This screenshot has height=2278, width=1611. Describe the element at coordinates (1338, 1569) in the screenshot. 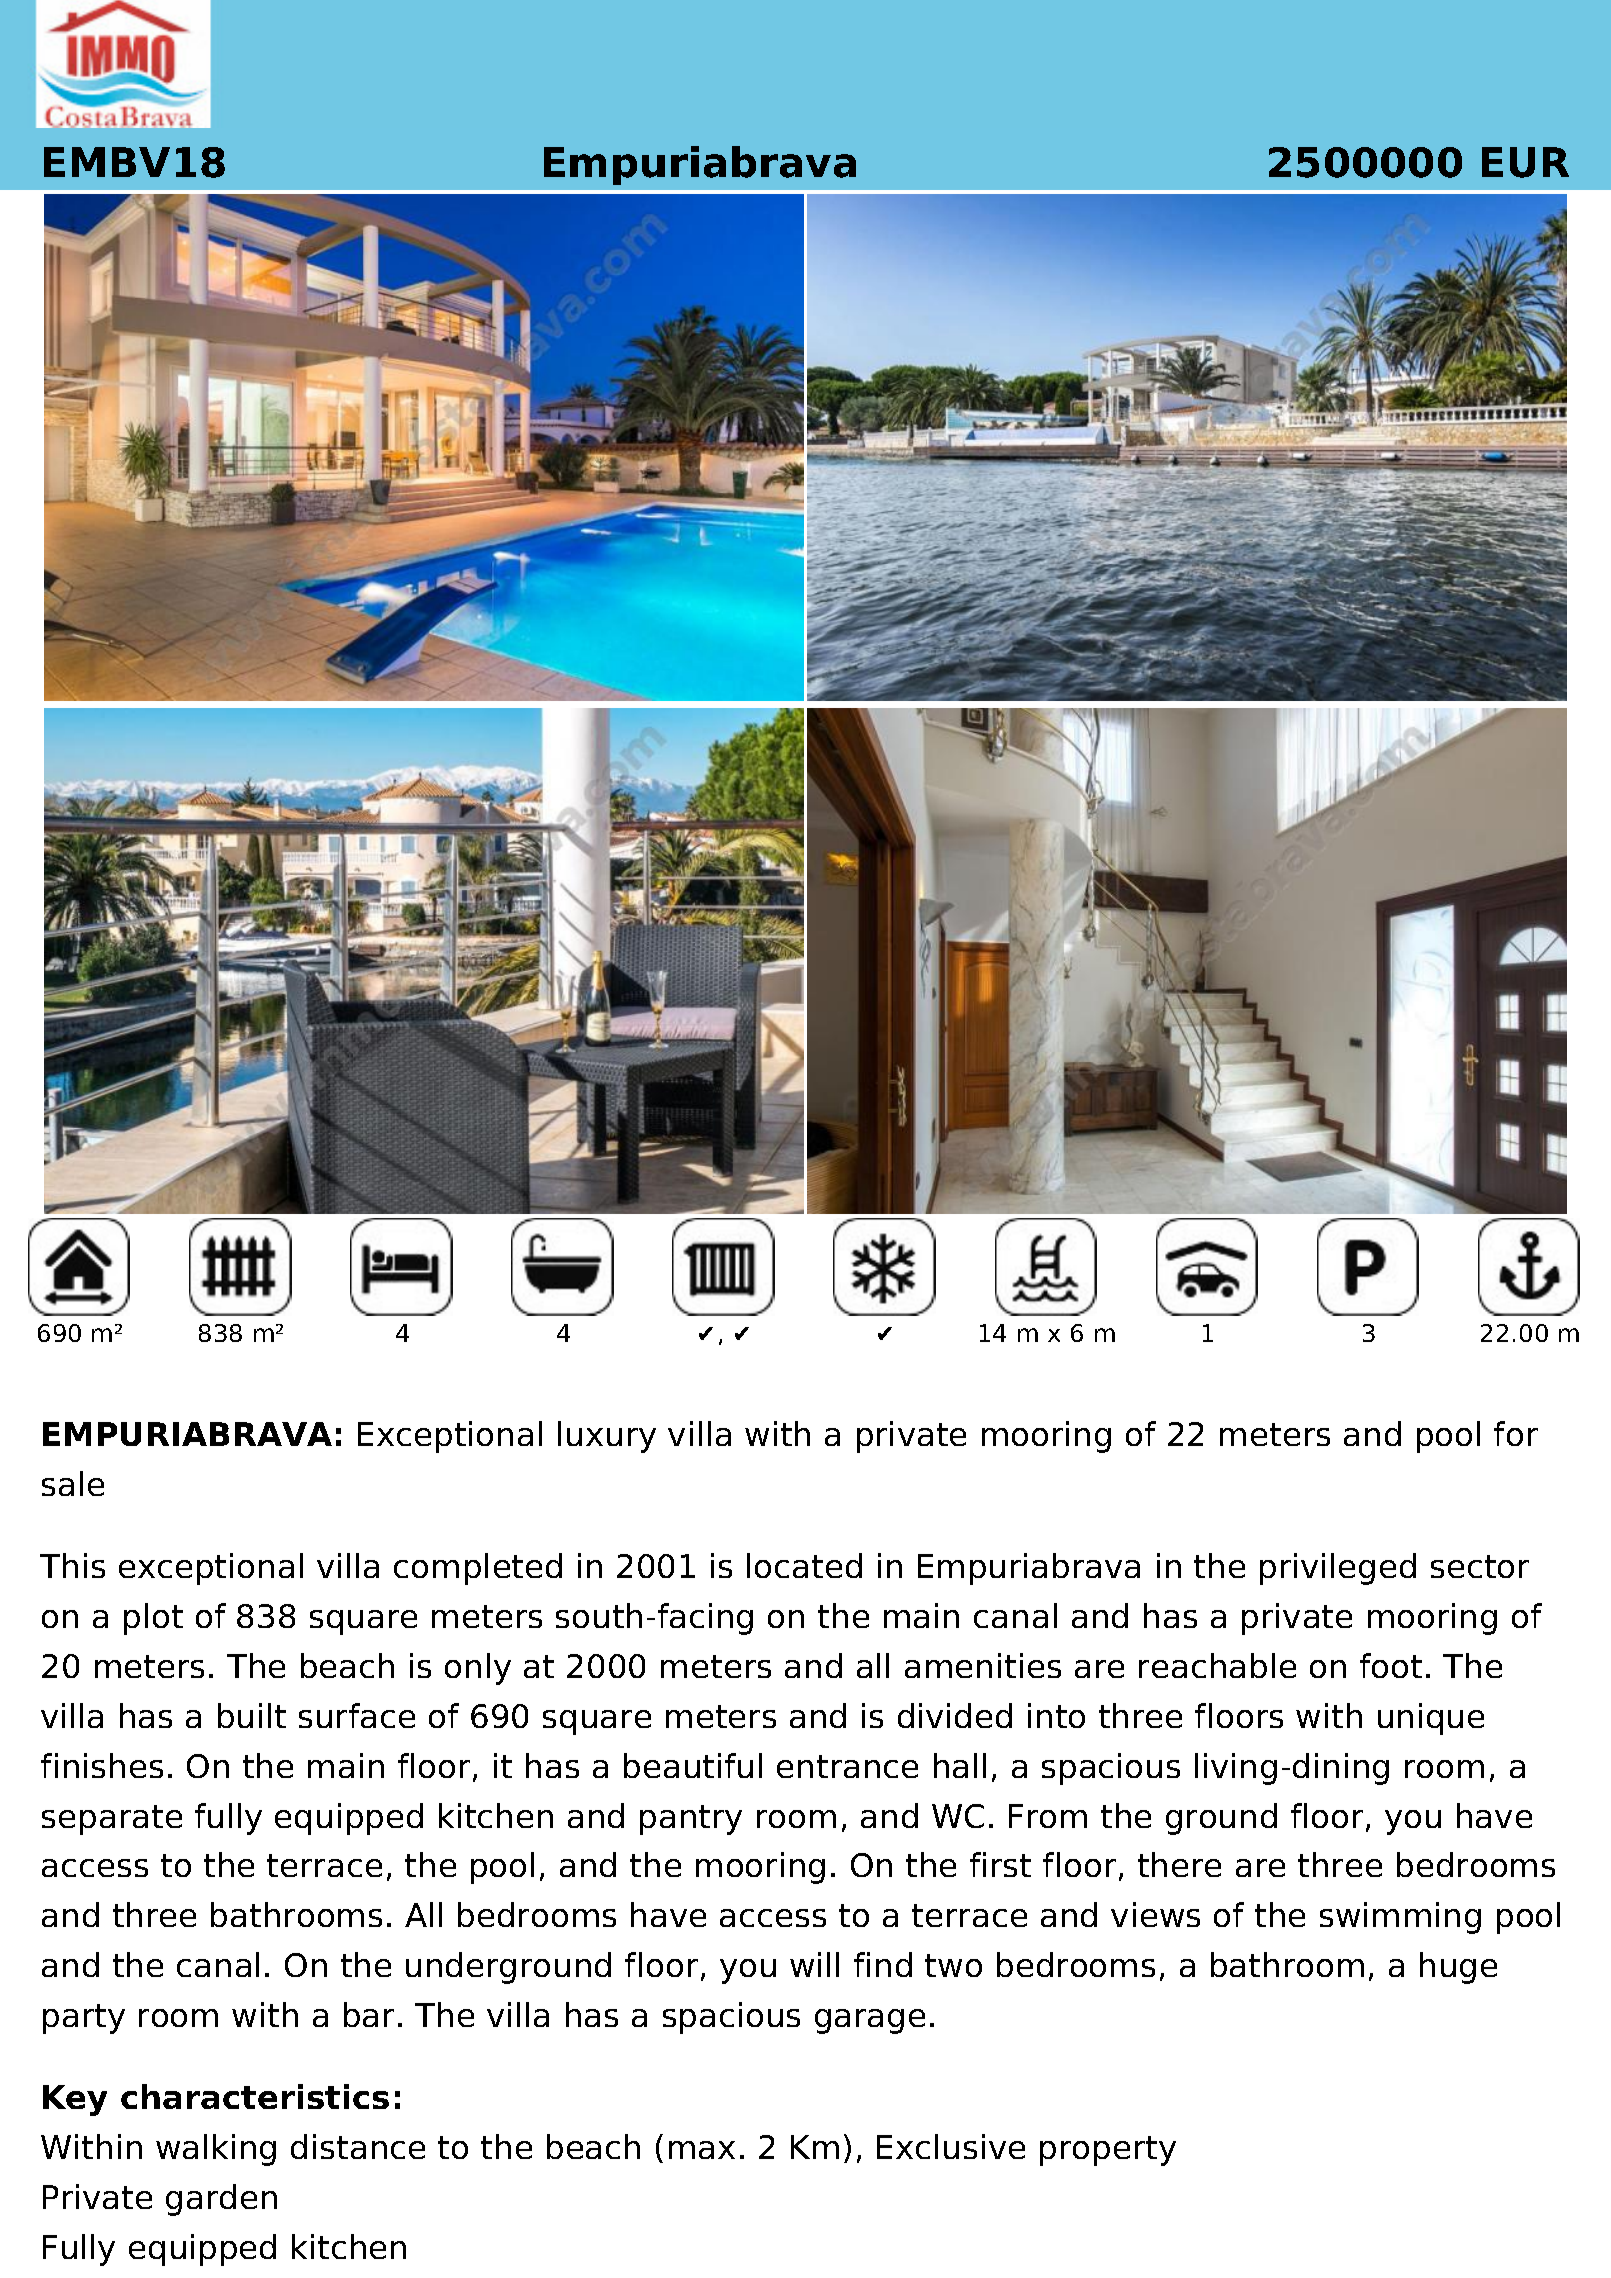

I see `privileged` at that location.
